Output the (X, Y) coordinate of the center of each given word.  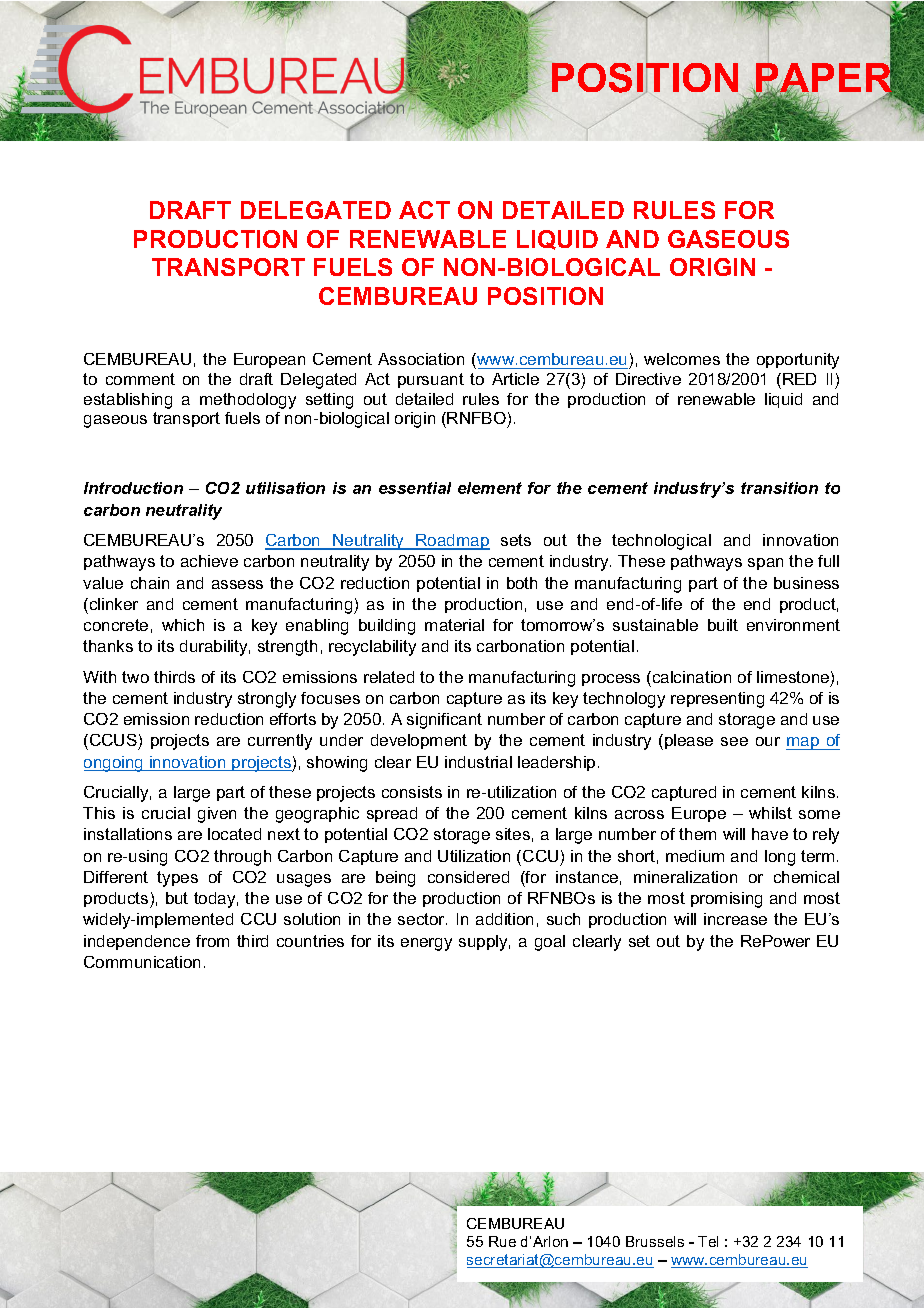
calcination (690, 677)
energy (426, 944)
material (454, 625)
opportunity (798, 361)
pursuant (431, 380)
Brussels (655, 1241)
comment (140, 379)
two (135, 677)
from (212, 941)
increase (735, 919)
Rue (502, 1241)
